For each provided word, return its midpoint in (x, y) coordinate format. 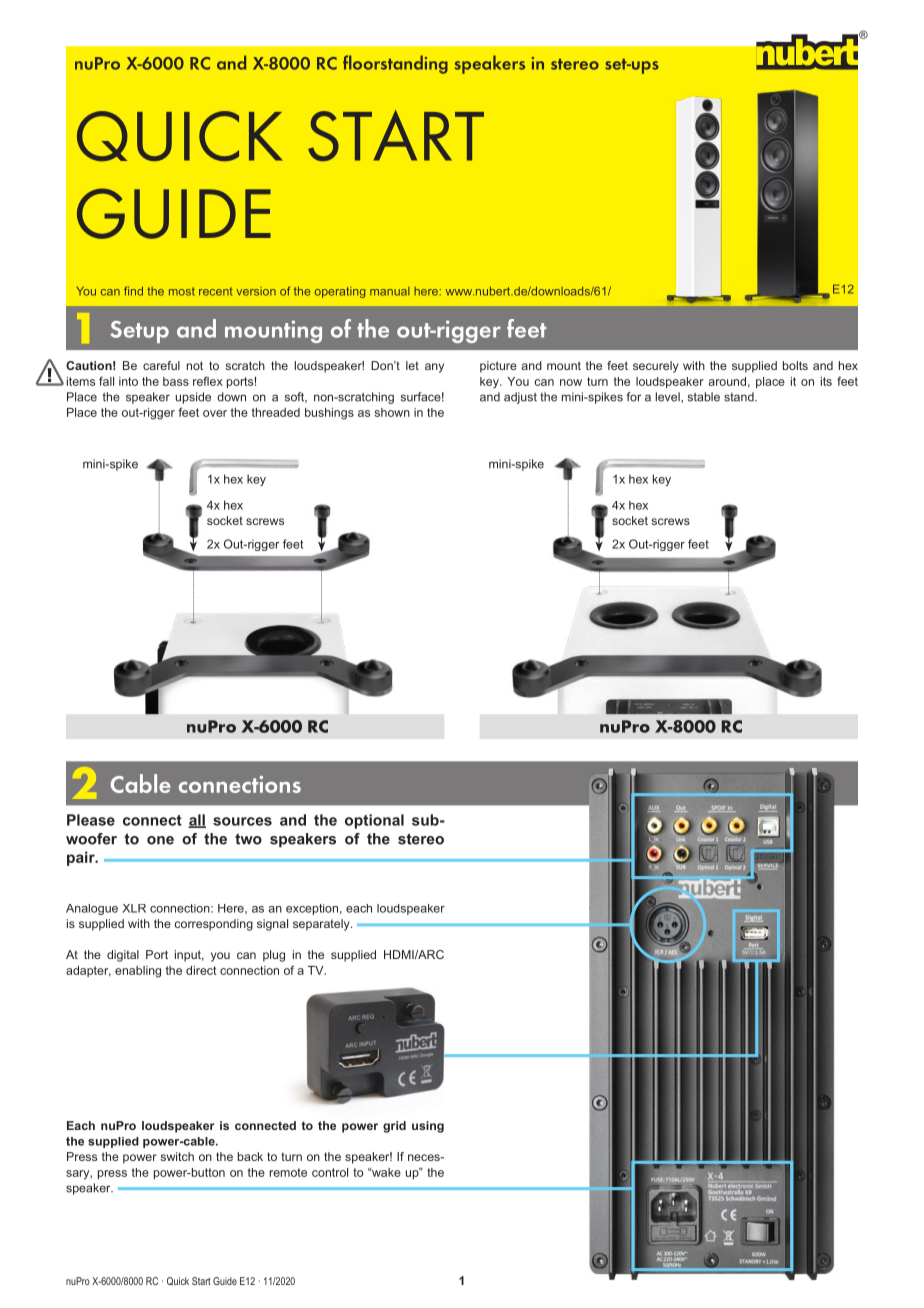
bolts (795, 365)
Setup (139, 332)
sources (242, 821)
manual (390, 291)
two (248, 839)
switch (177, 1156)
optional (374, 821)
